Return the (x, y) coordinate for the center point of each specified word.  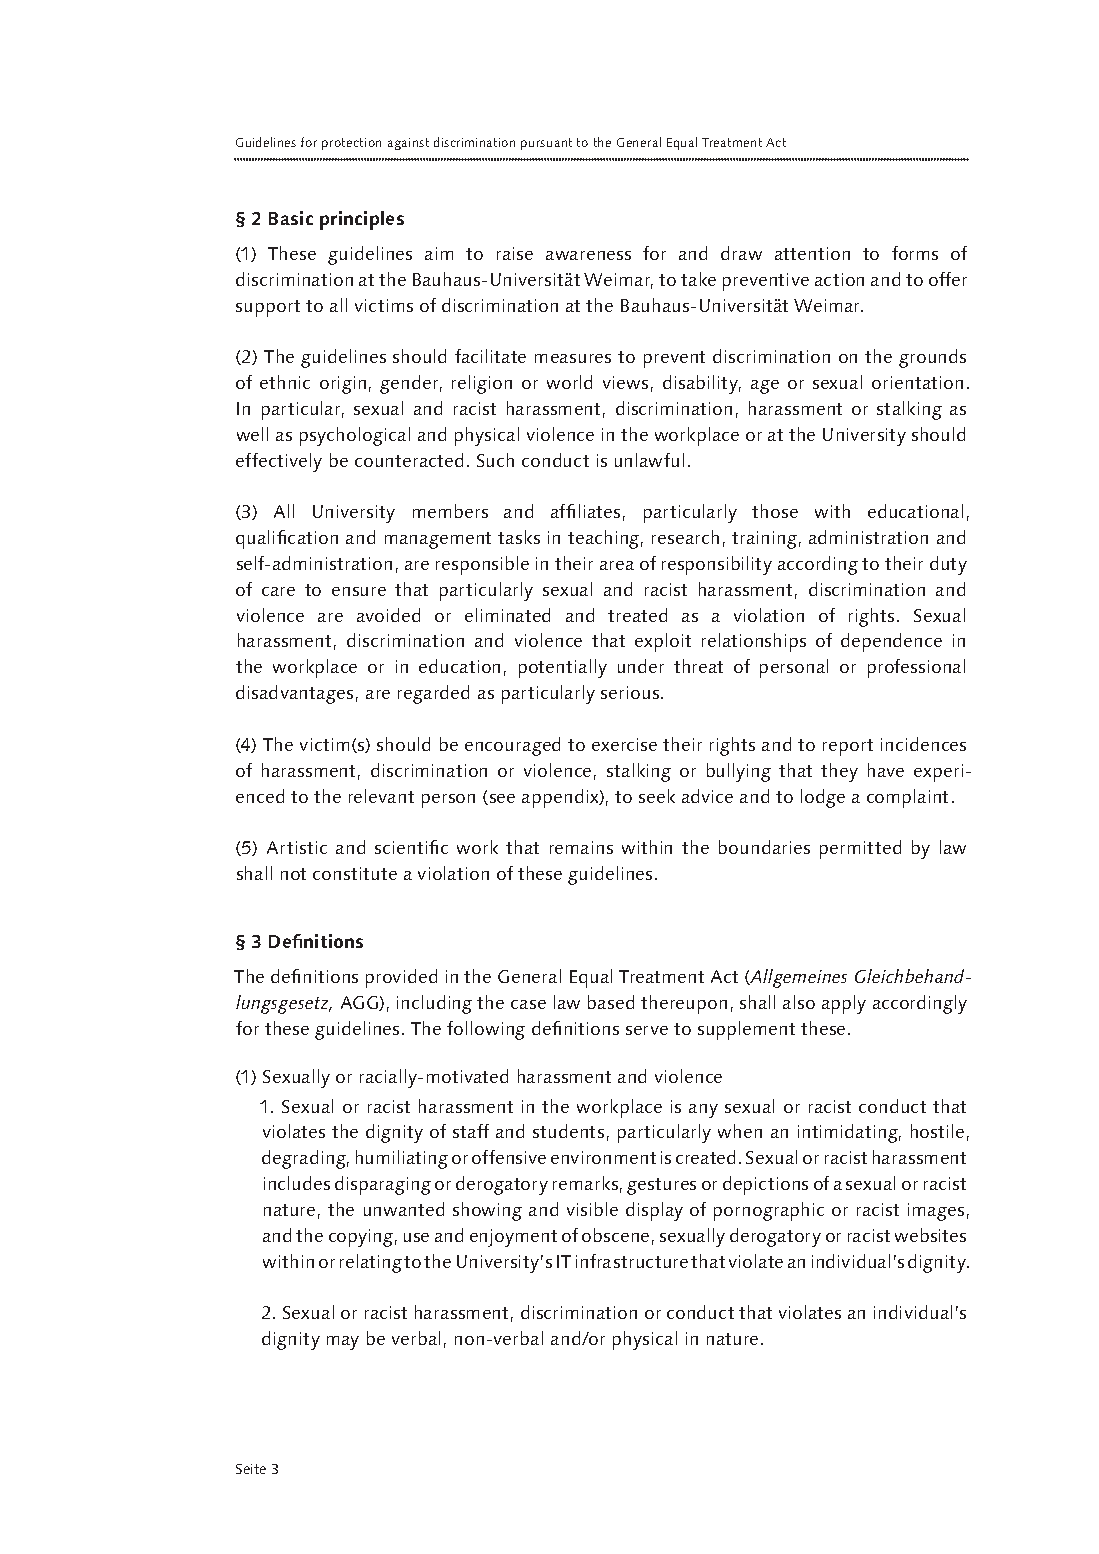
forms (915, 253)
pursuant (546, 144)
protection (351, 144)
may (343, 1343)
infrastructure (632, 1261)
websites (930, 1235)
